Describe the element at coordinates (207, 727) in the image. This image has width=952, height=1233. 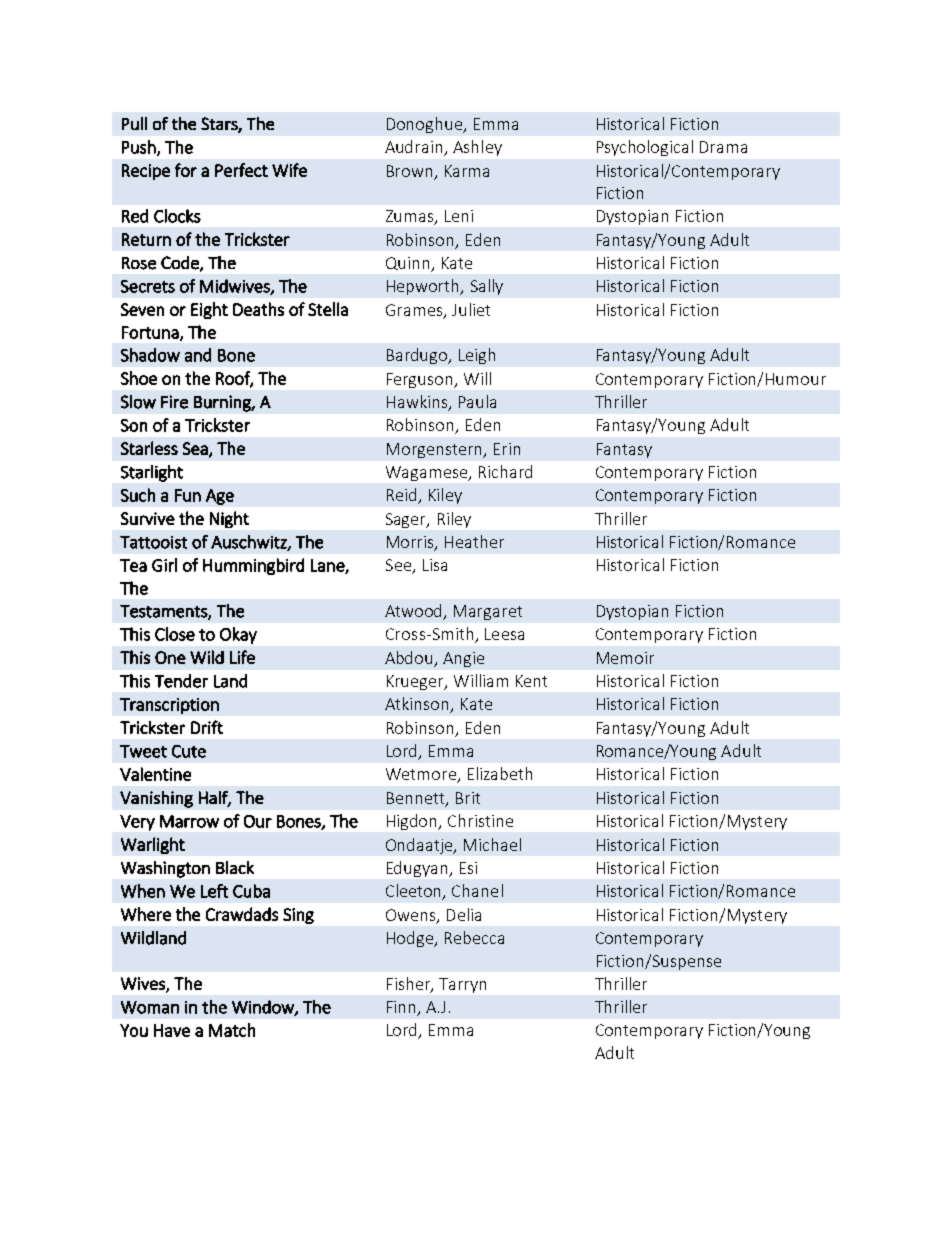
I see `Drift` at that location.
